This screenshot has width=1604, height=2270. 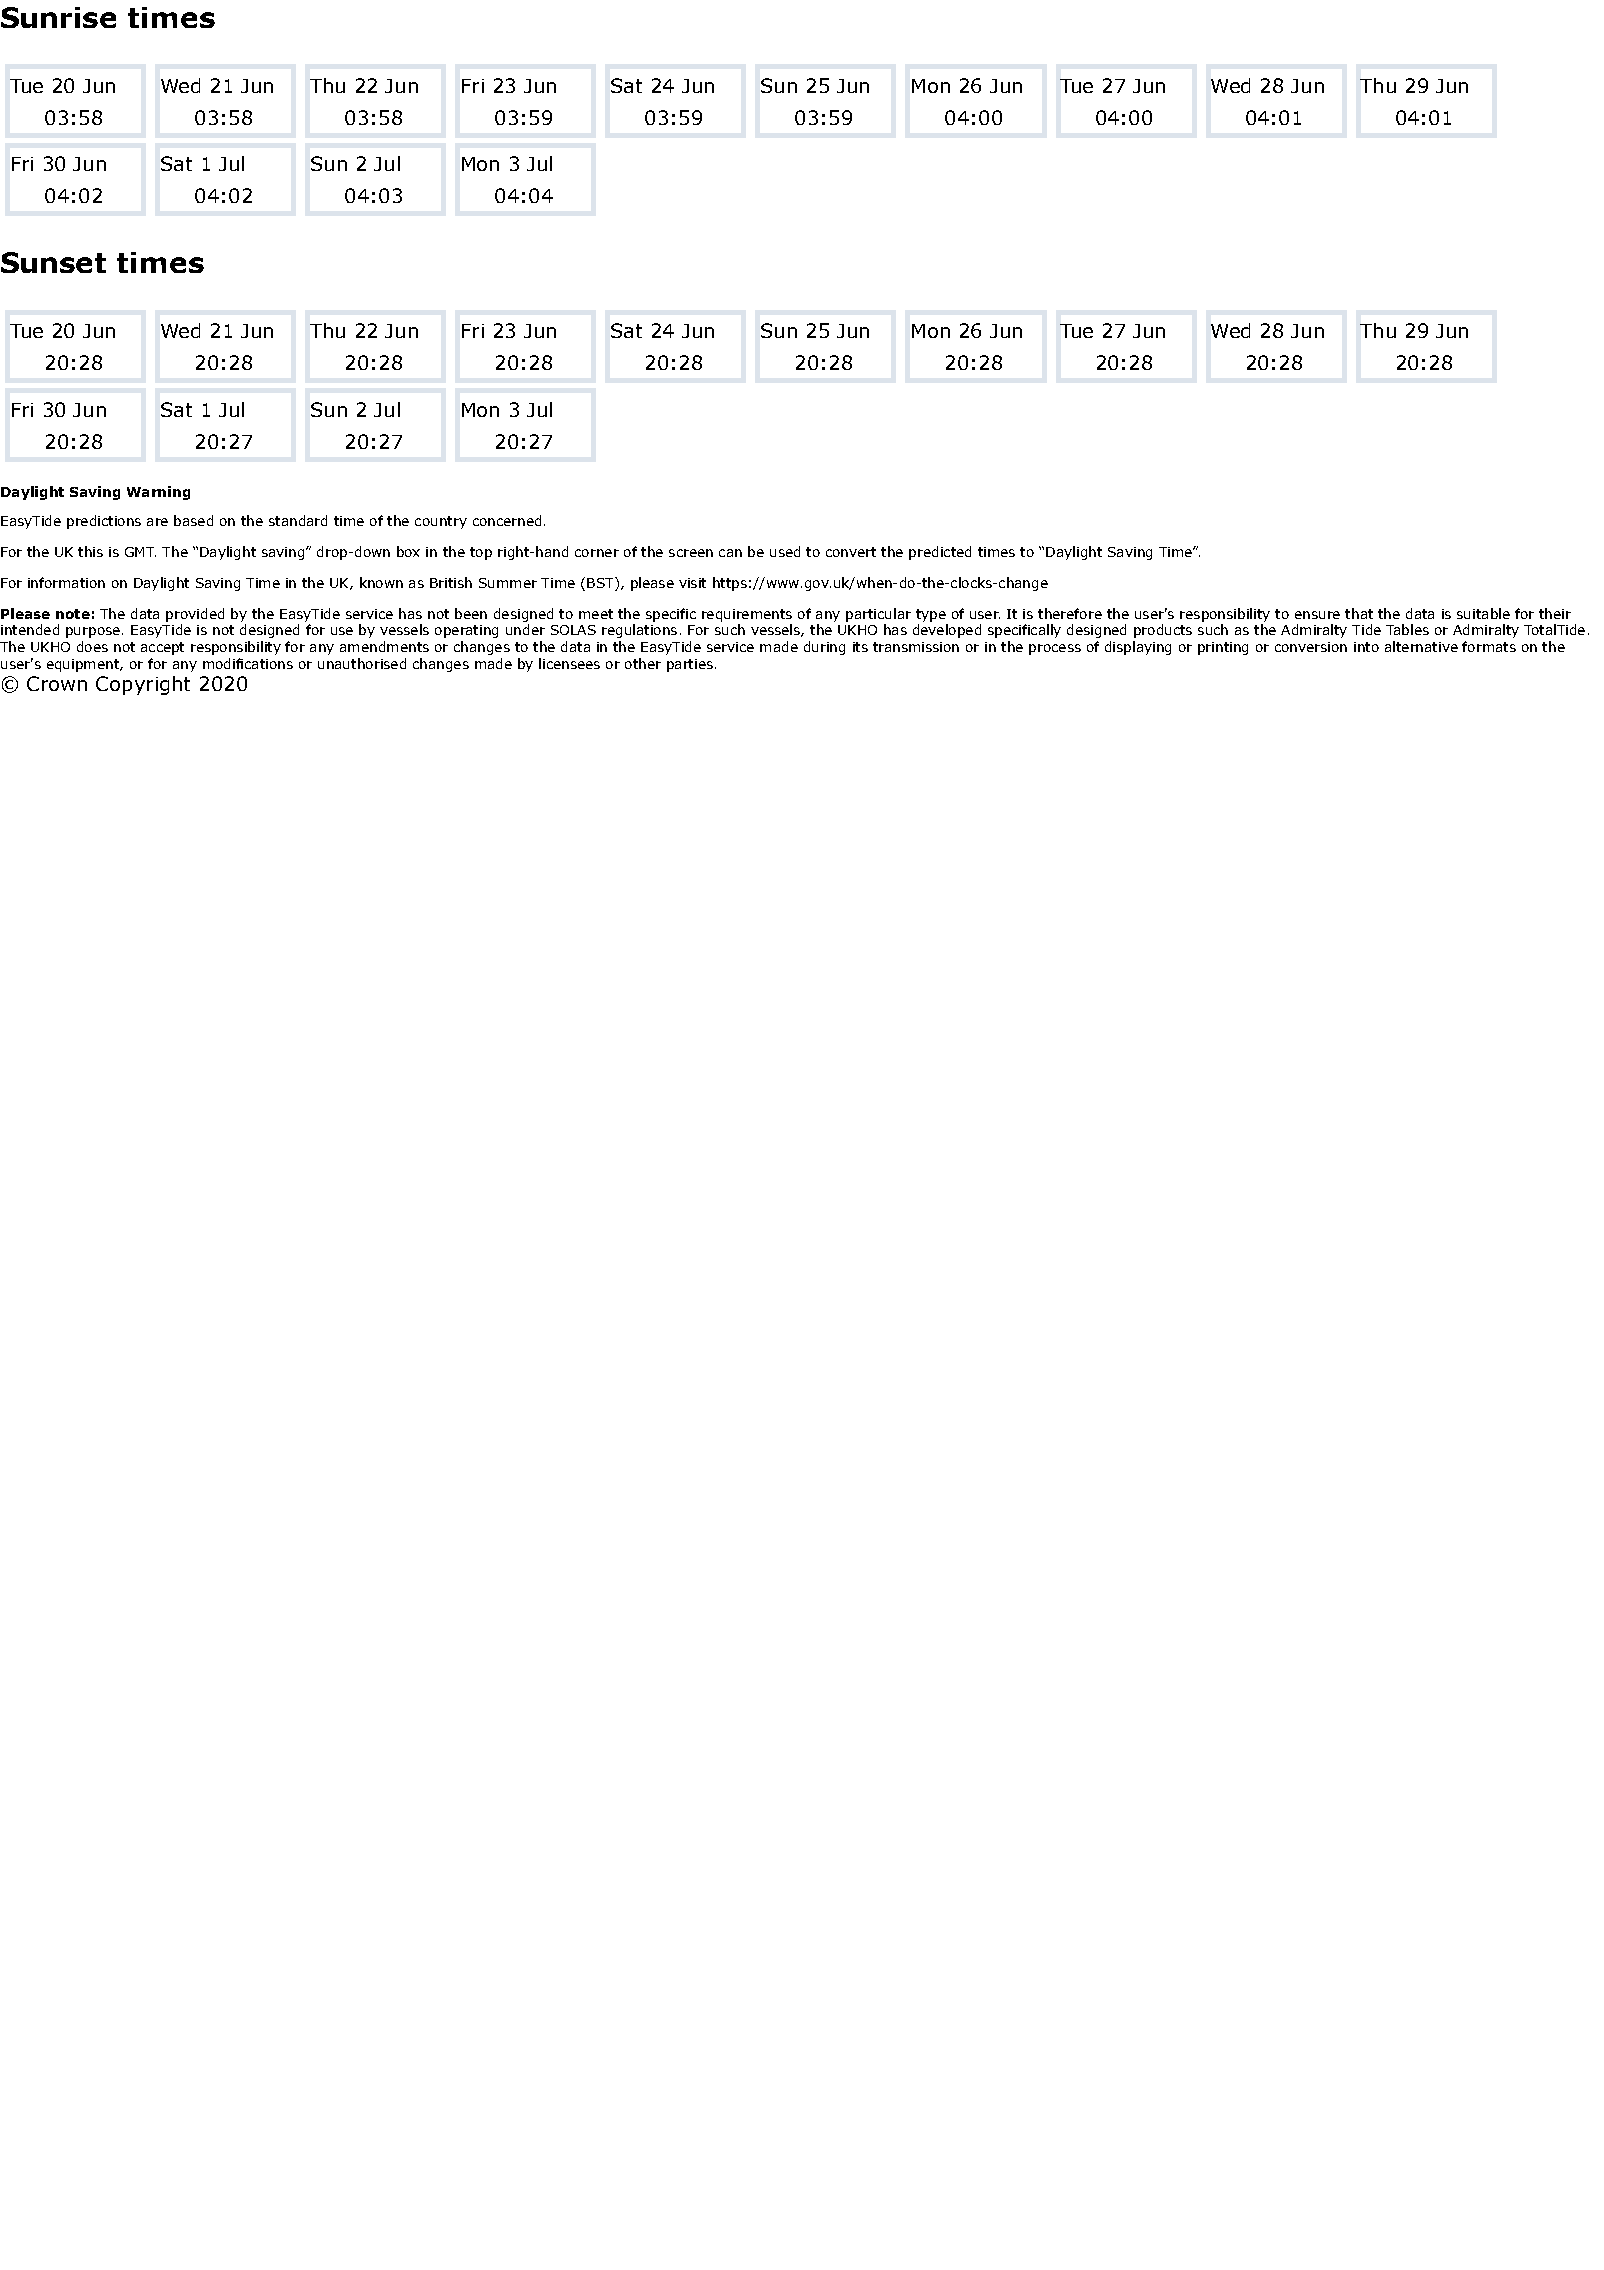 I want to click on Warning, so click(x=158, y=493).
